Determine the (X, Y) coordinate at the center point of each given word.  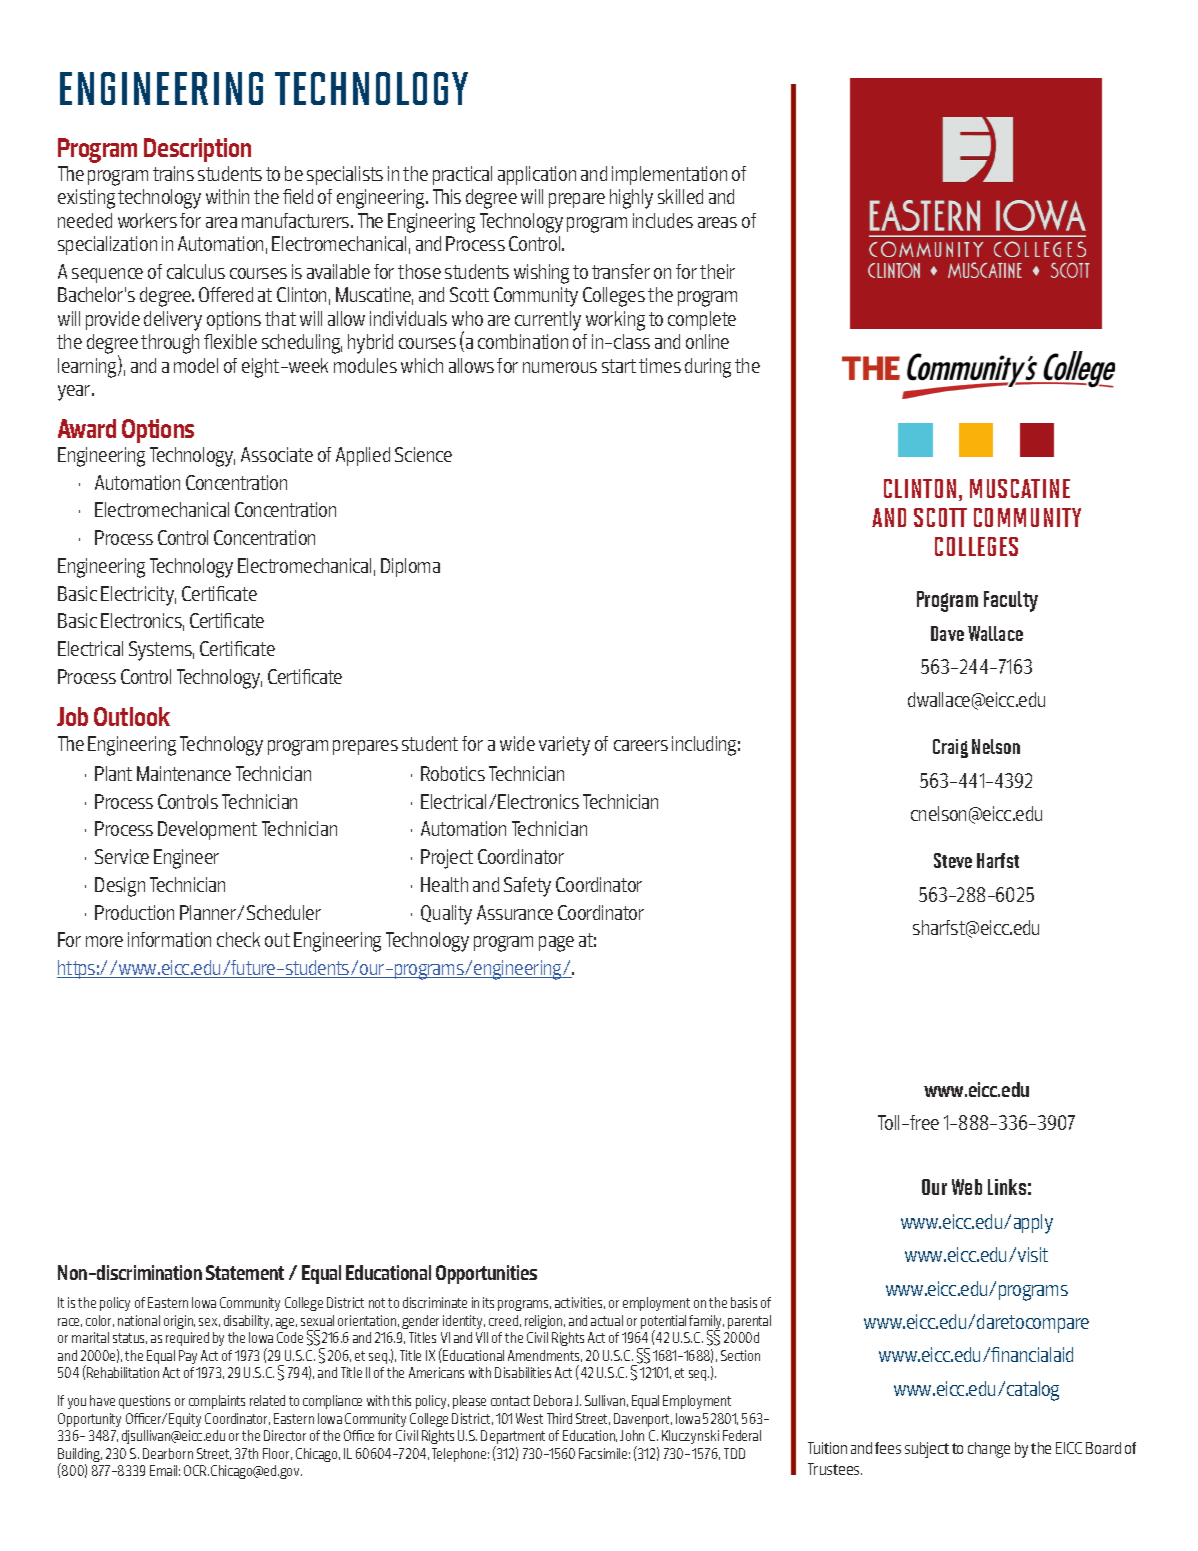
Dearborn (168, 1453)
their (717, 271)
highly (631, 199)
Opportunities (486, 1274)
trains (173, 173)
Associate (277, 454)
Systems (161, 651)
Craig (950, 748)
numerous (560, 367)
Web (967, 1187)
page (556, 944)
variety (564, 746)
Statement (245, 1272)
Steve (953, 860)
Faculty (1011, 601)
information (169, 939)
